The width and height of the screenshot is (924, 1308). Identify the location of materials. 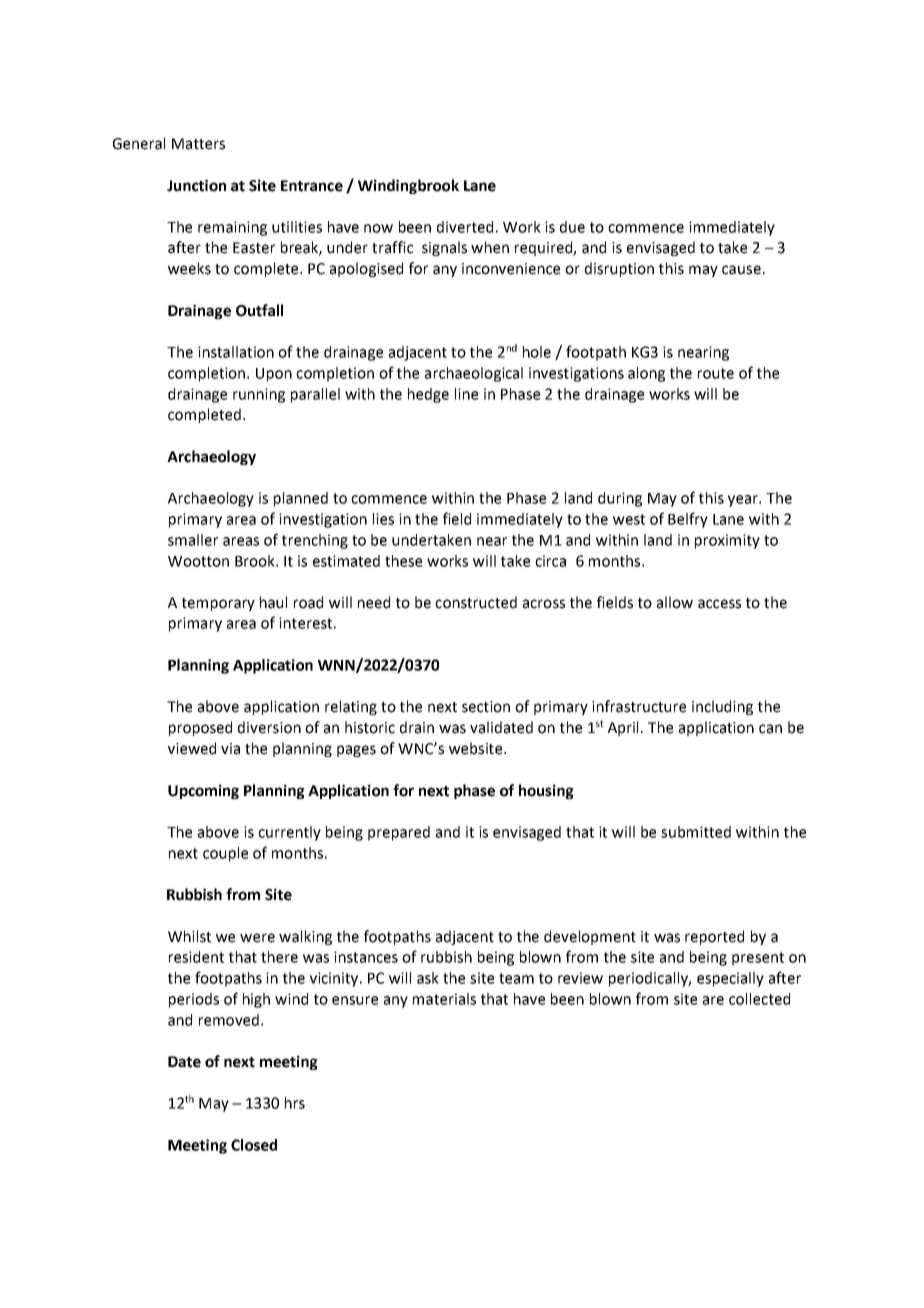
(444, 999).
